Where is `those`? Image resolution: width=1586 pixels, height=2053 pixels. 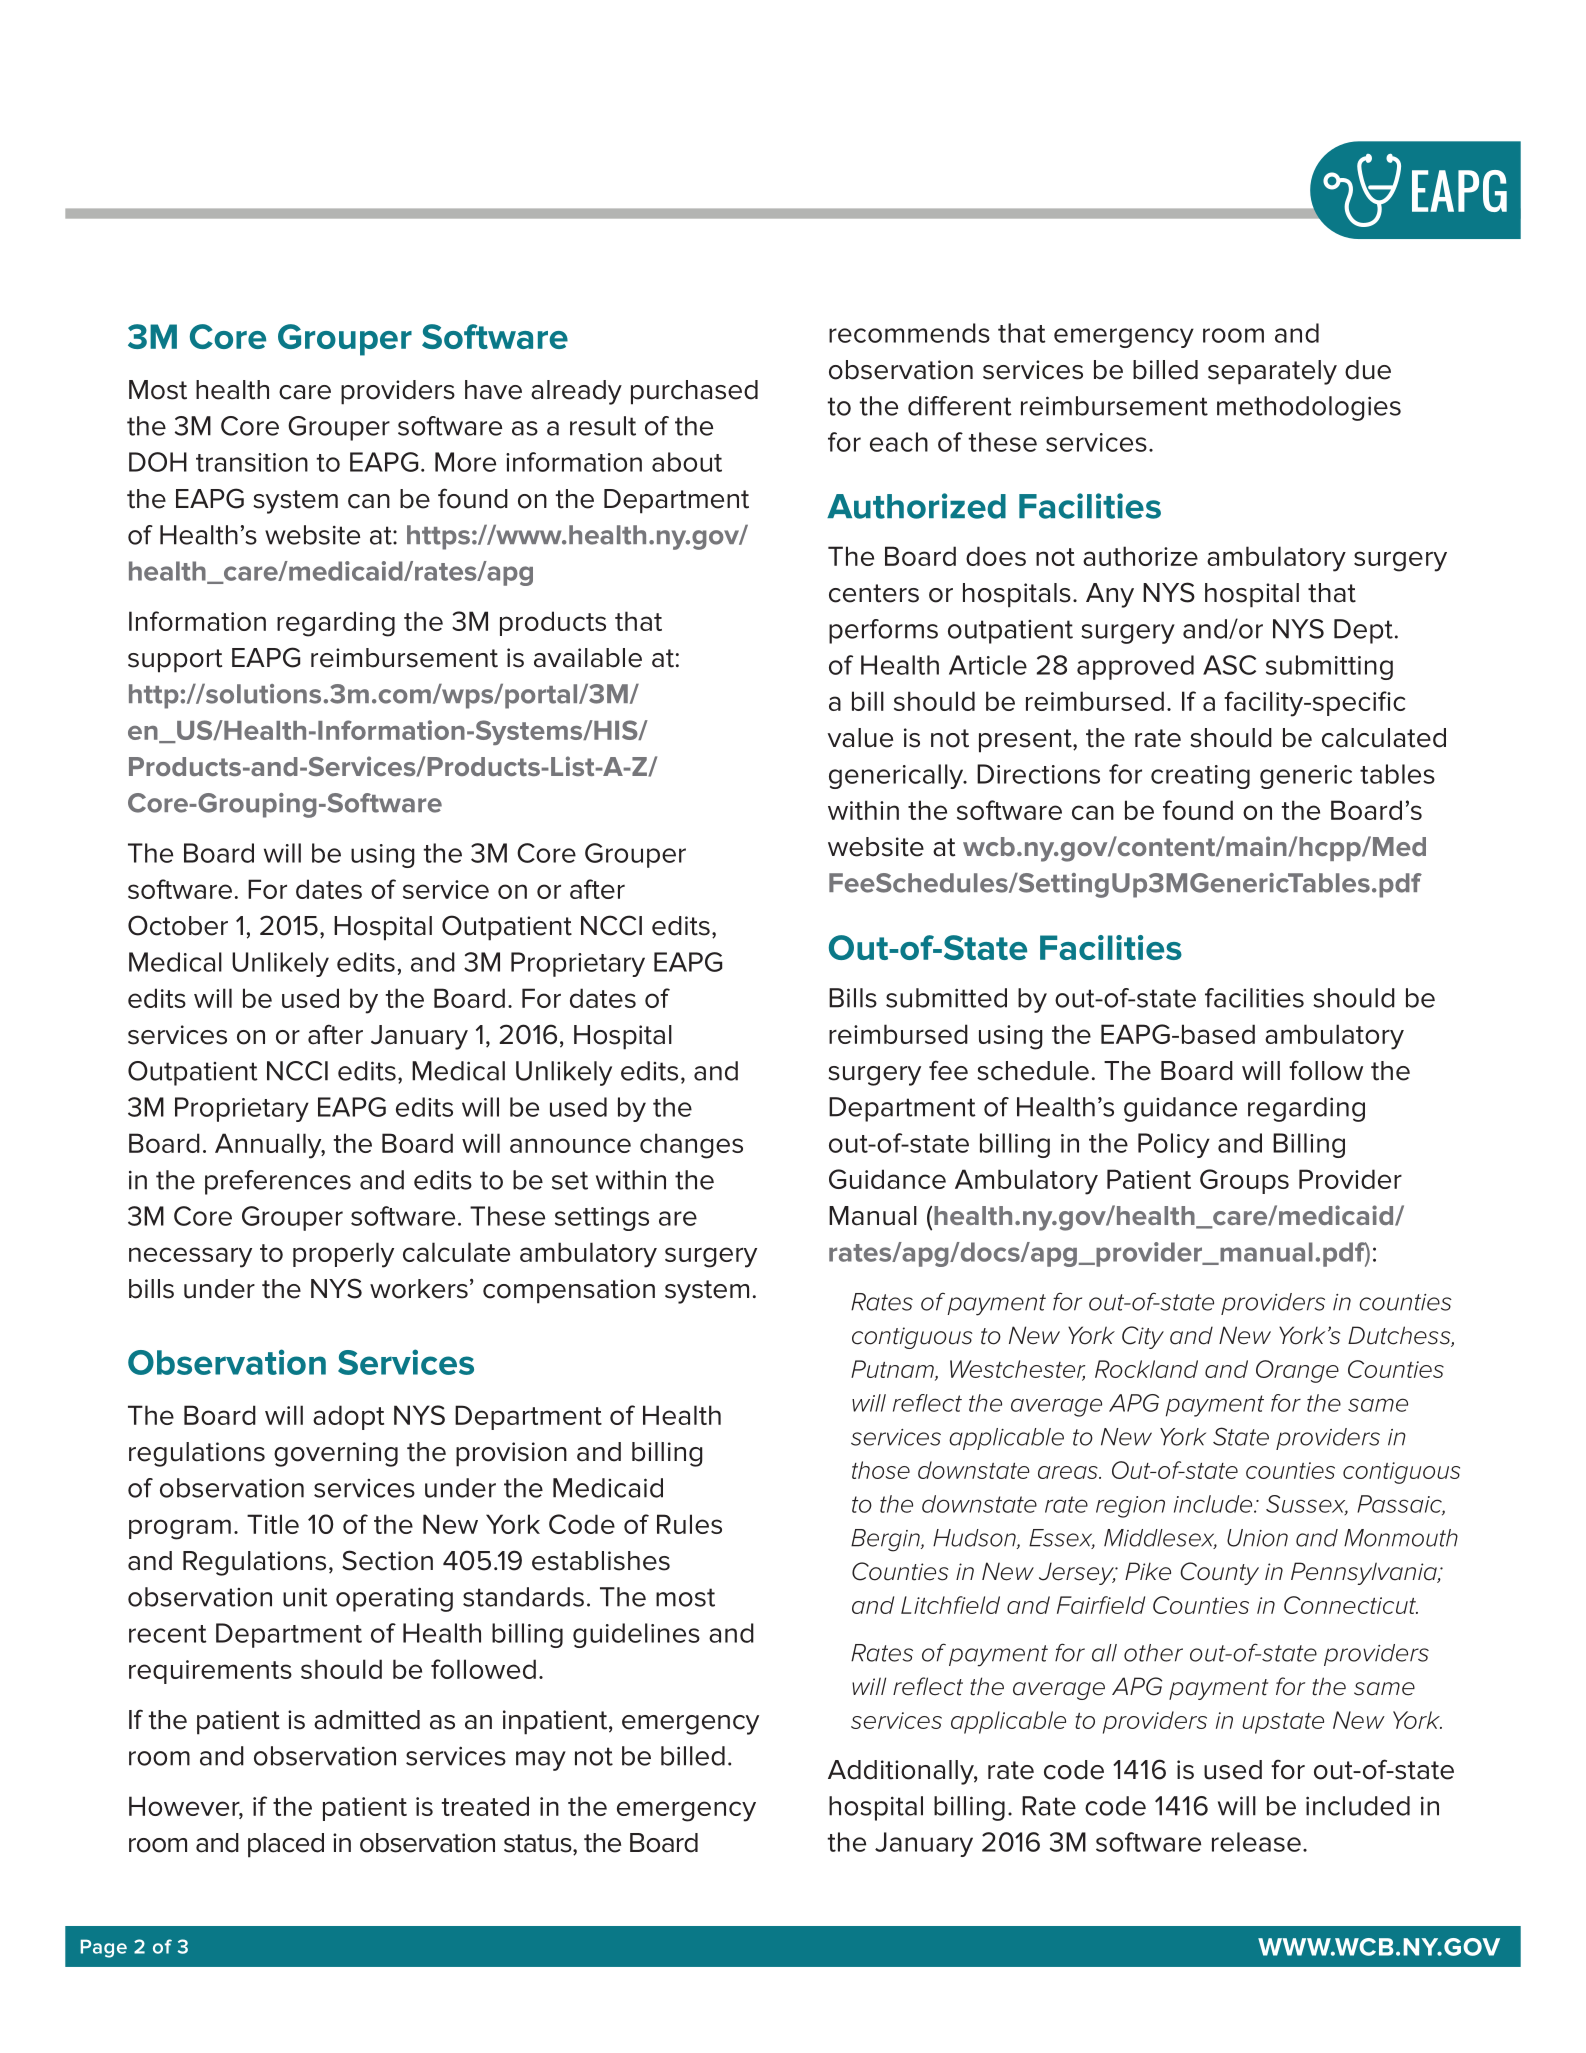 those is located at coordinates (881, 1470).
